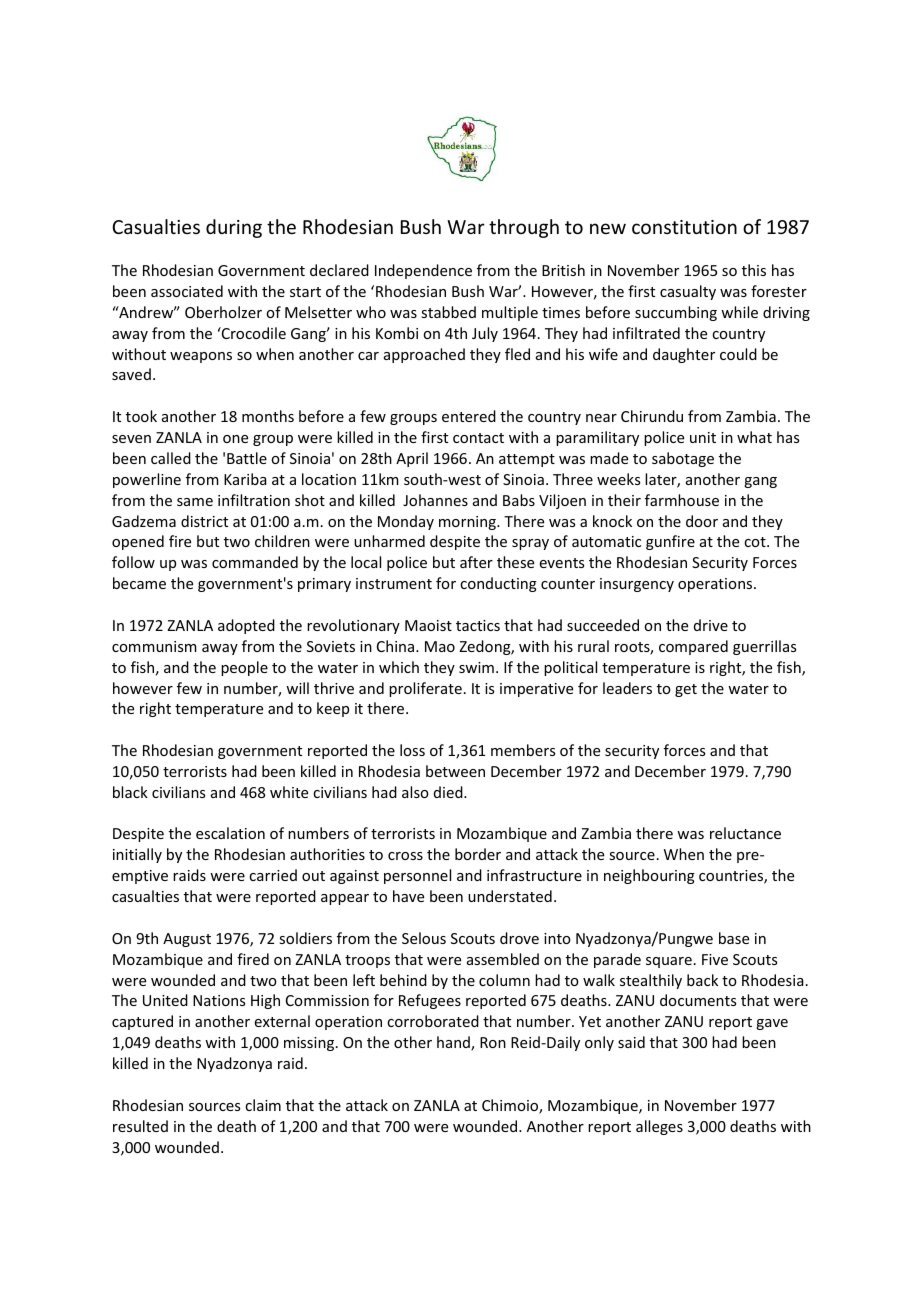  What do you see at coordinates (234, 228) in the screenshot?
I see `during` at bounding box center [234, 228].
